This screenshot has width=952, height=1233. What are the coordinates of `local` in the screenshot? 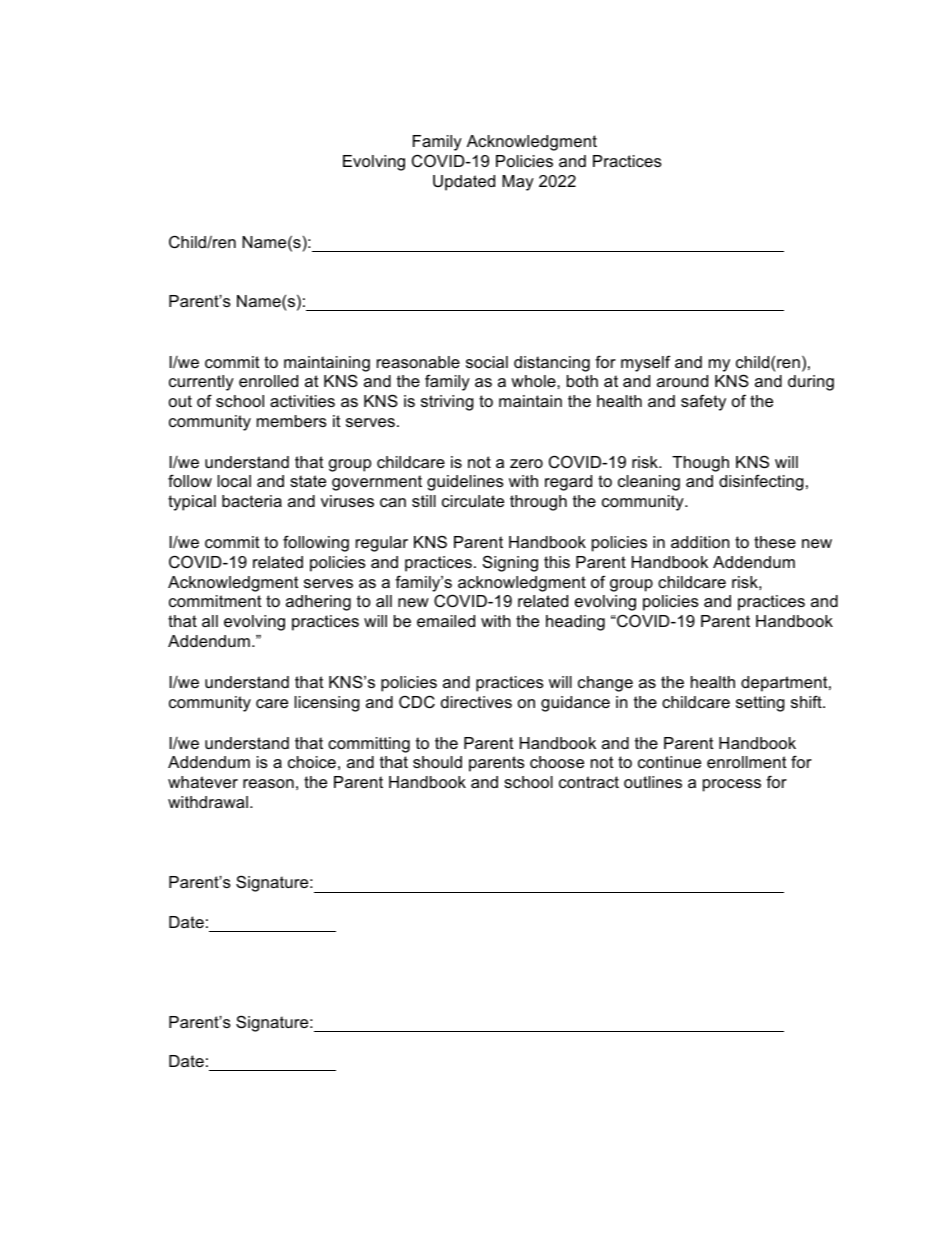 It's located at (234, 481).
